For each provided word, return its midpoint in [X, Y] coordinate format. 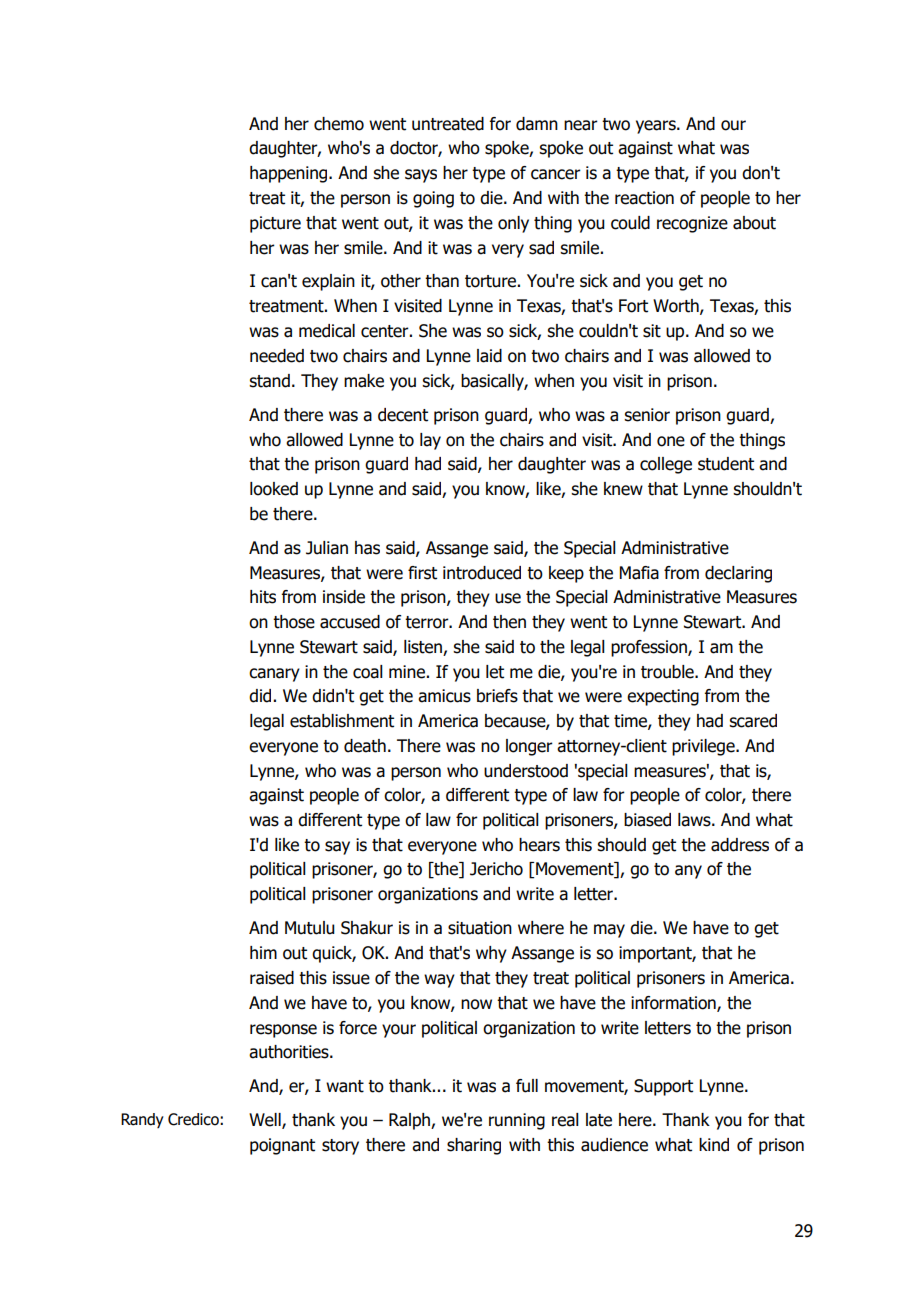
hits [263, 597]
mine [407, 672]
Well [266, 1121]
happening [290, 174]
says [421, 176]
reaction [644, 198]
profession [650, 648]
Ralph [410, 1121]
